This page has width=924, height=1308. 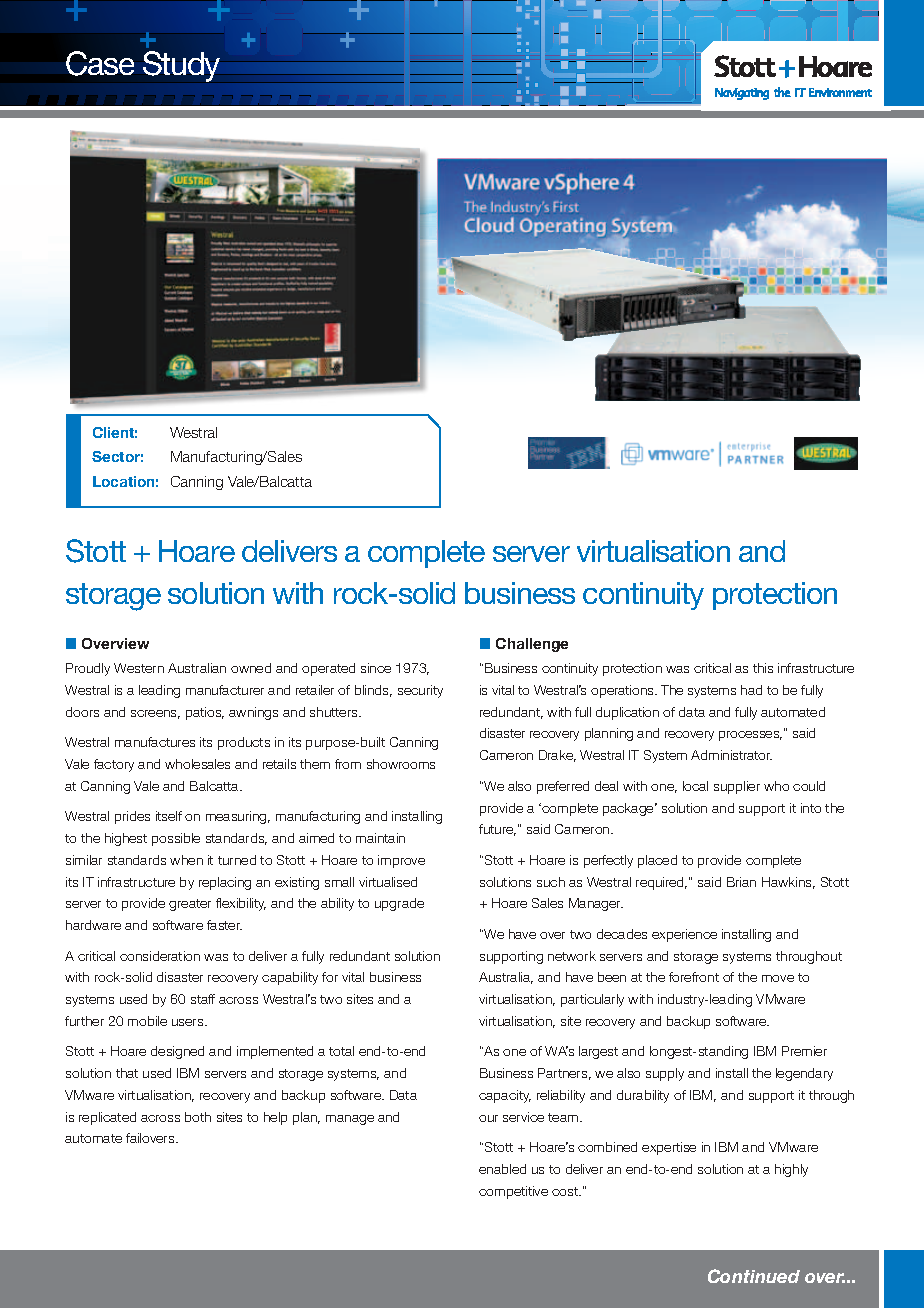 What do you see at coordinates (763, 668) in the page?
I see `this` at bounding box center [763, 668].
